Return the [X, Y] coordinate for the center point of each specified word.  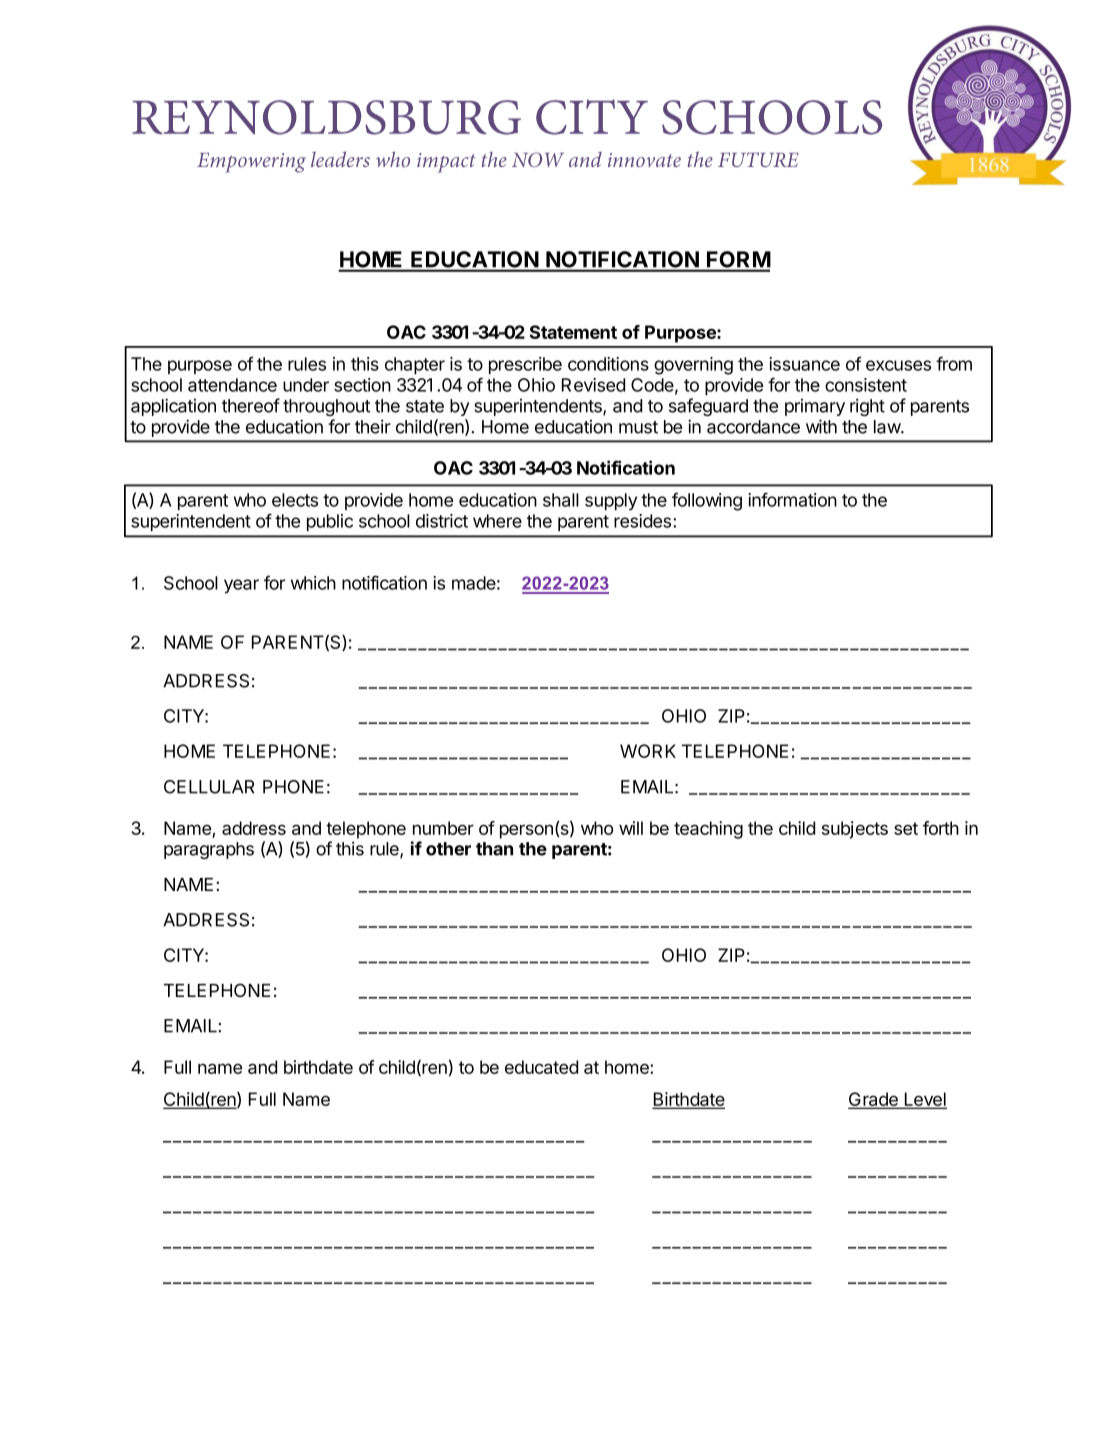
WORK [648, 751]
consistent [866, 385]
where [497, 521]
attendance [232, 385]
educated [541, 1067]
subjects [855, 830]
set [906, 828]
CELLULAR [209, 787]
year [241, 586]
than [494, 849]
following [707, 501]
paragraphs [209, 850]
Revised [593, 385]
